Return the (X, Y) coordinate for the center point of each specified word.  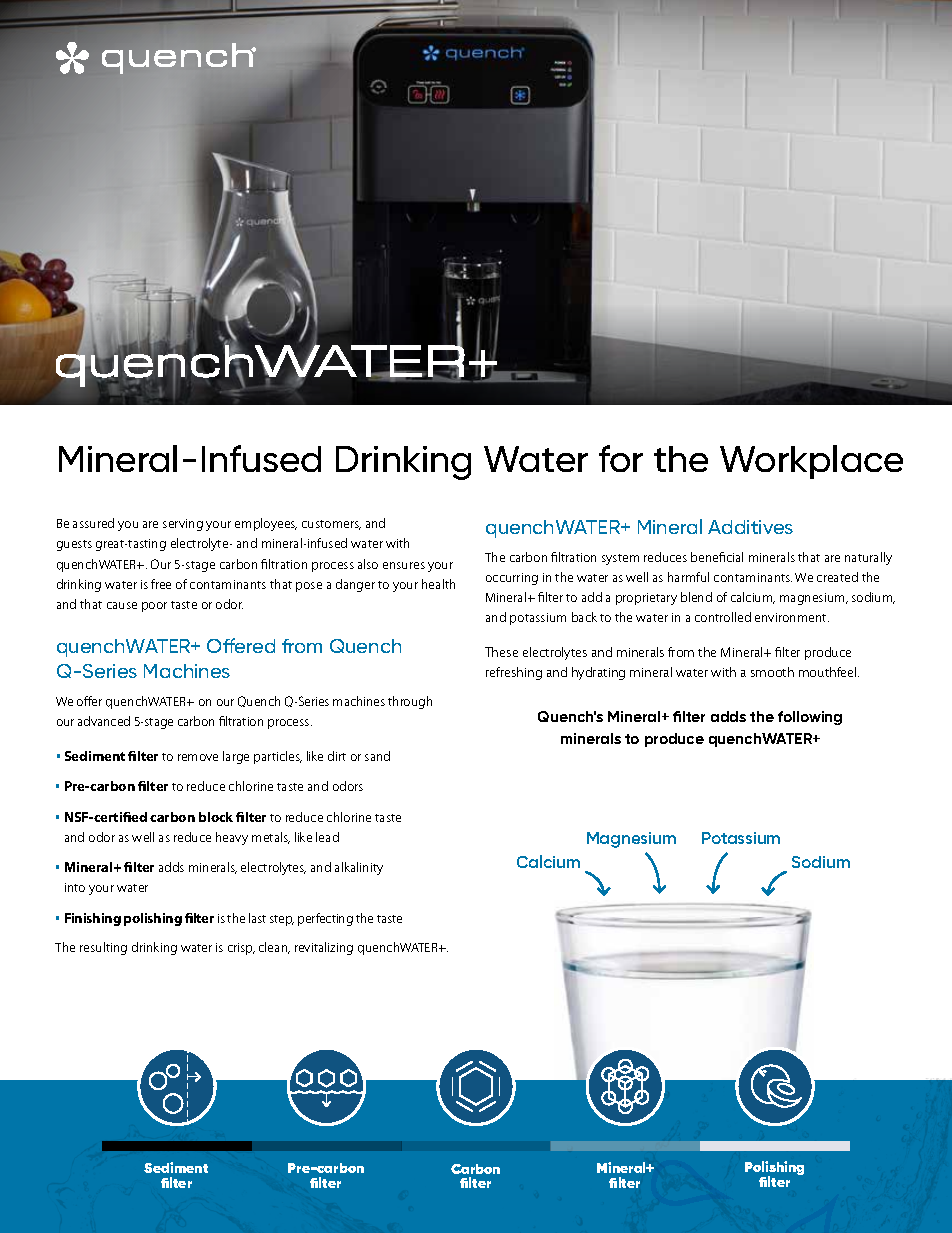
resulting (103, 948)
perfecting (325, 919)
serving (183, 525)
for (621, 458)
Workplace (811, 462)
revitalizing (324, 948)
